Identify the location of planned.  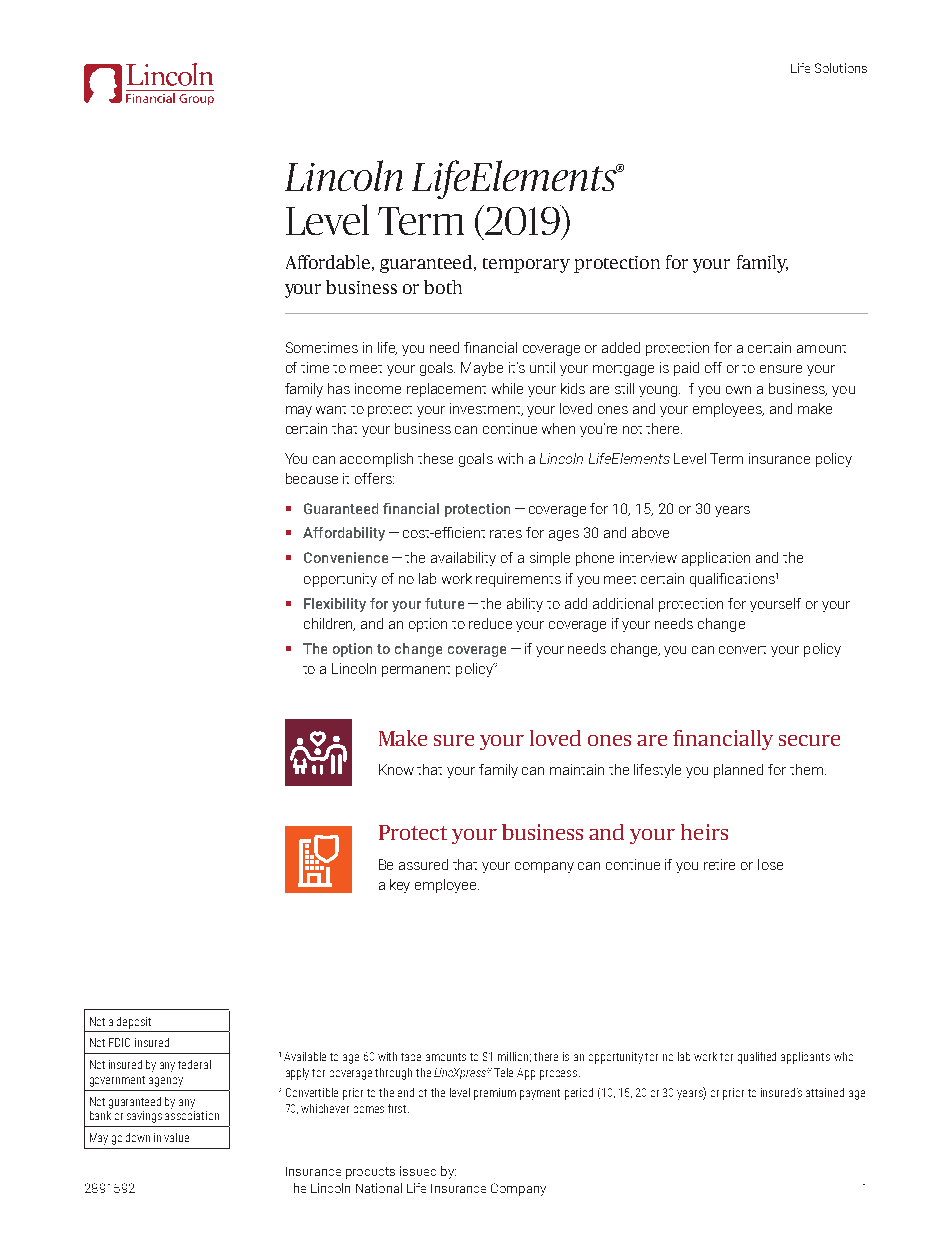
(738, 771).
